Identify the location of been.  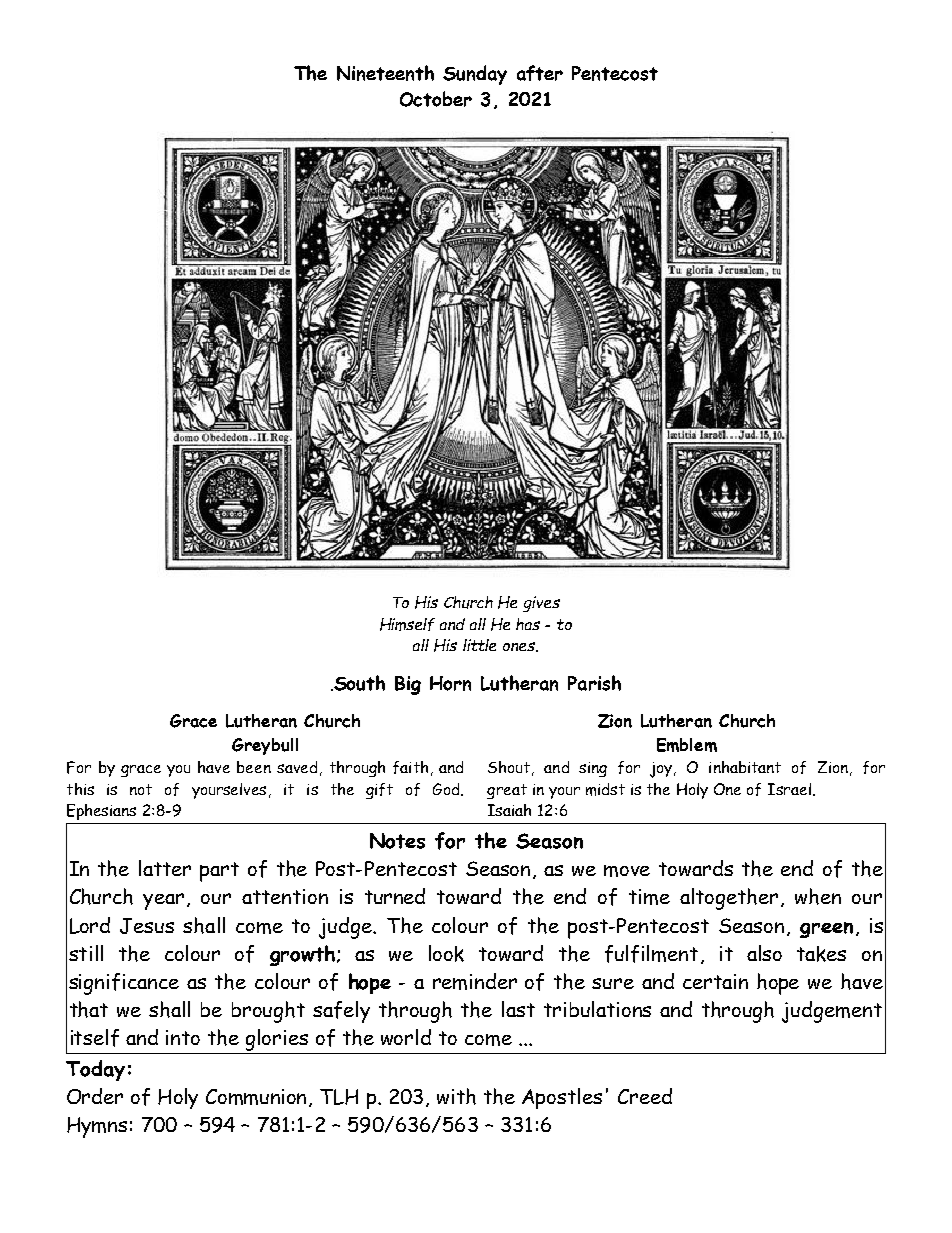
(254, 767).
